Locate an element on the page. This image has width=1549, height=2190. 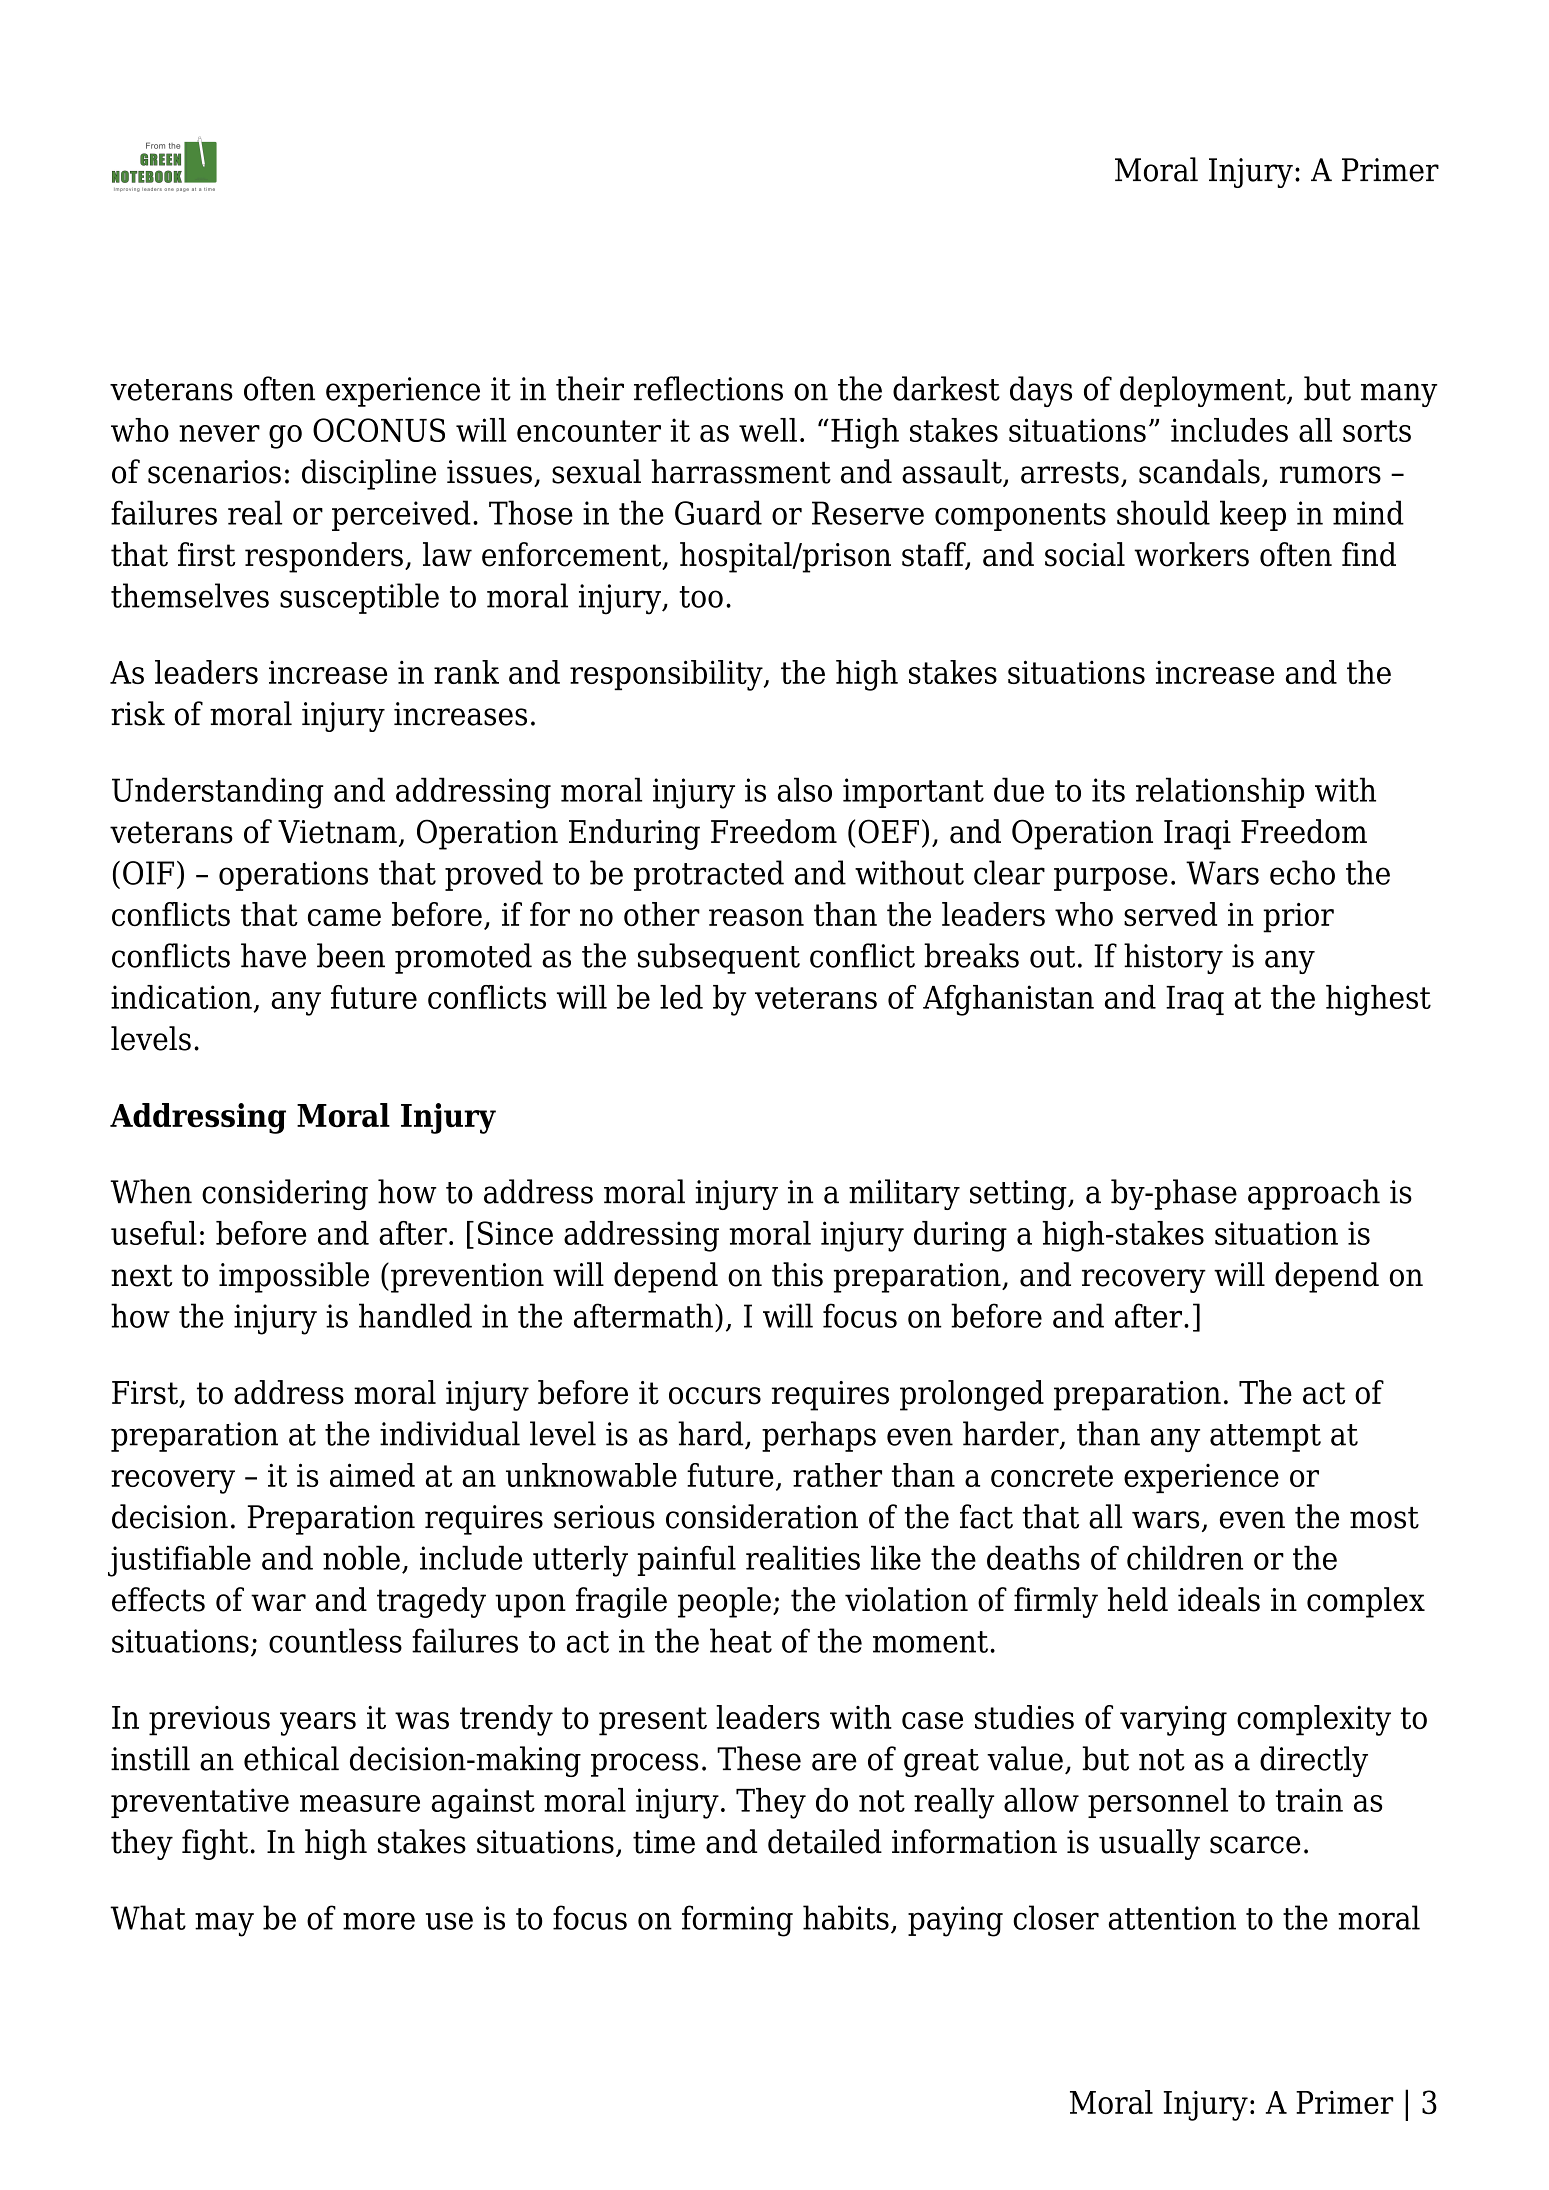
well is located at coordinates (768, 430).
